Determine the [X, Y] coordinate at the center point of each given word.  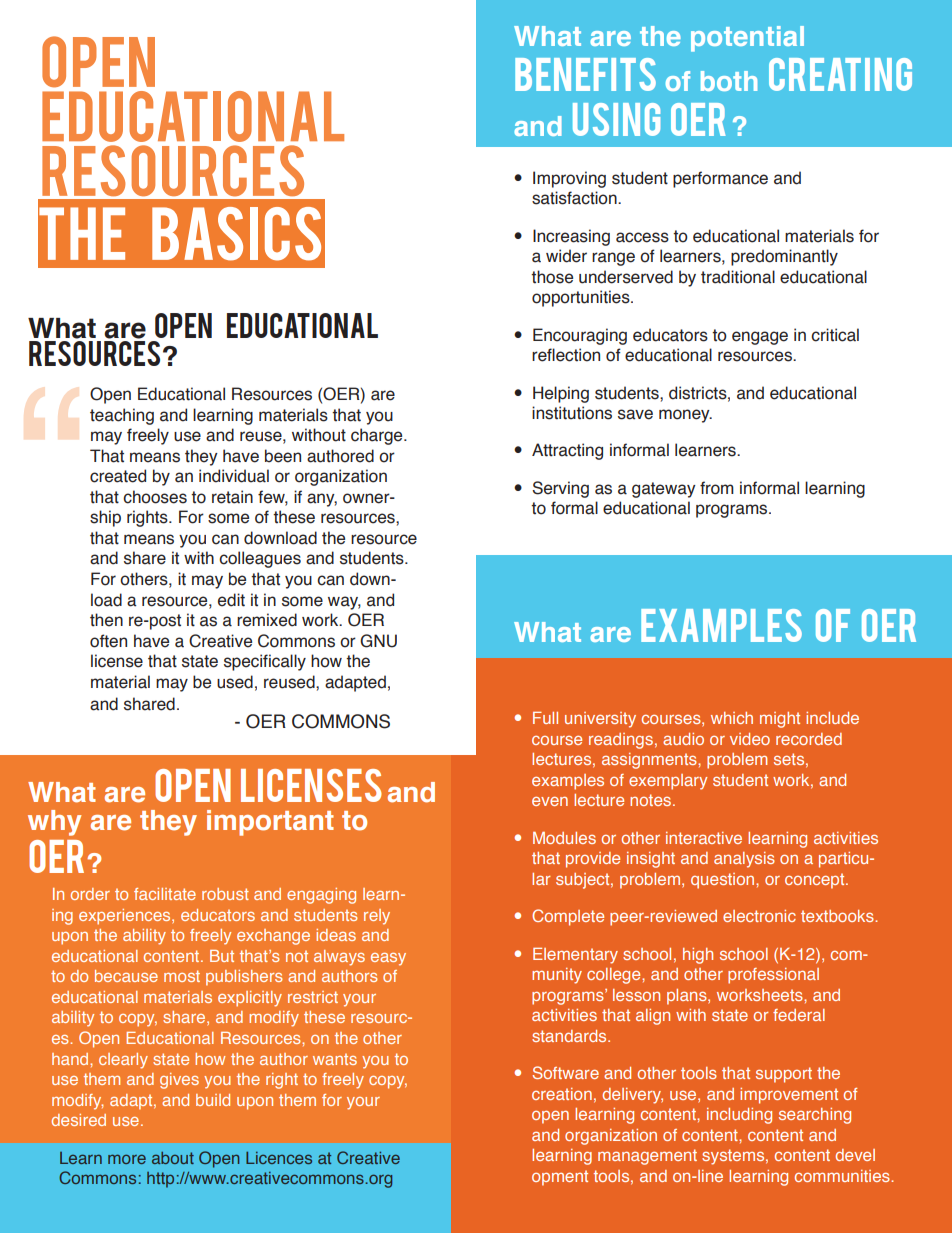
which [732, 718]
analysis [744, 860]
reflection [566, 355]
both [729, 81]
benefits [585, 74]
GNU [378, 641]
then [106, 620]
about [173, 1158]
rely [377, 917]
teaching [122, 416]
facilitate [165, 894]
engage [760, 338]
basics [236, 234]
